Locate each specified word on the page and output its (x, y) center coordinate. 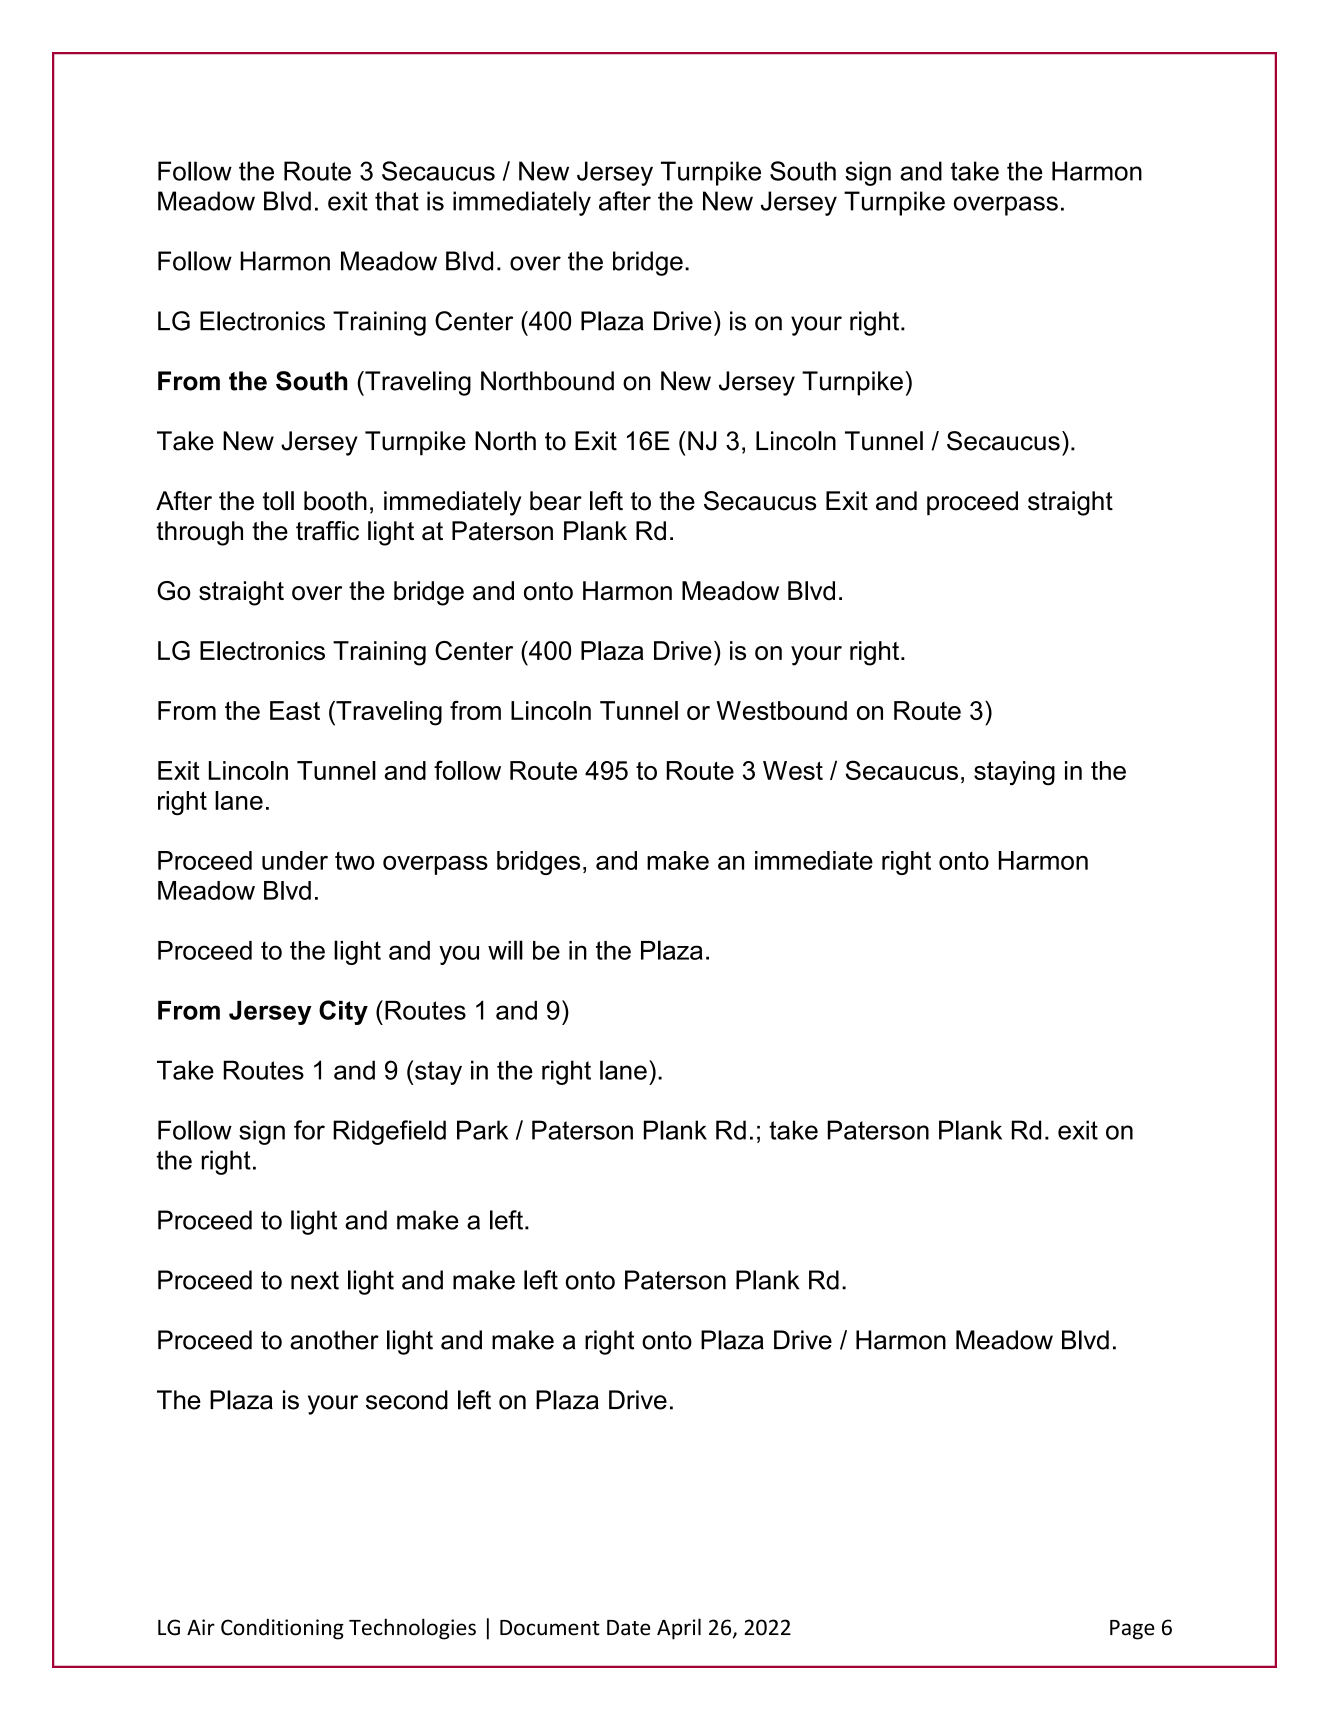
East (295, 710)
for (309, 1130)
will (505, 950)
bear (556, 501)
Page (1132, 1630)
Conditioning (282, 1629)
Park (482, 1130)
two (354, 861)
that (397, 201)
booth (335, 501)
